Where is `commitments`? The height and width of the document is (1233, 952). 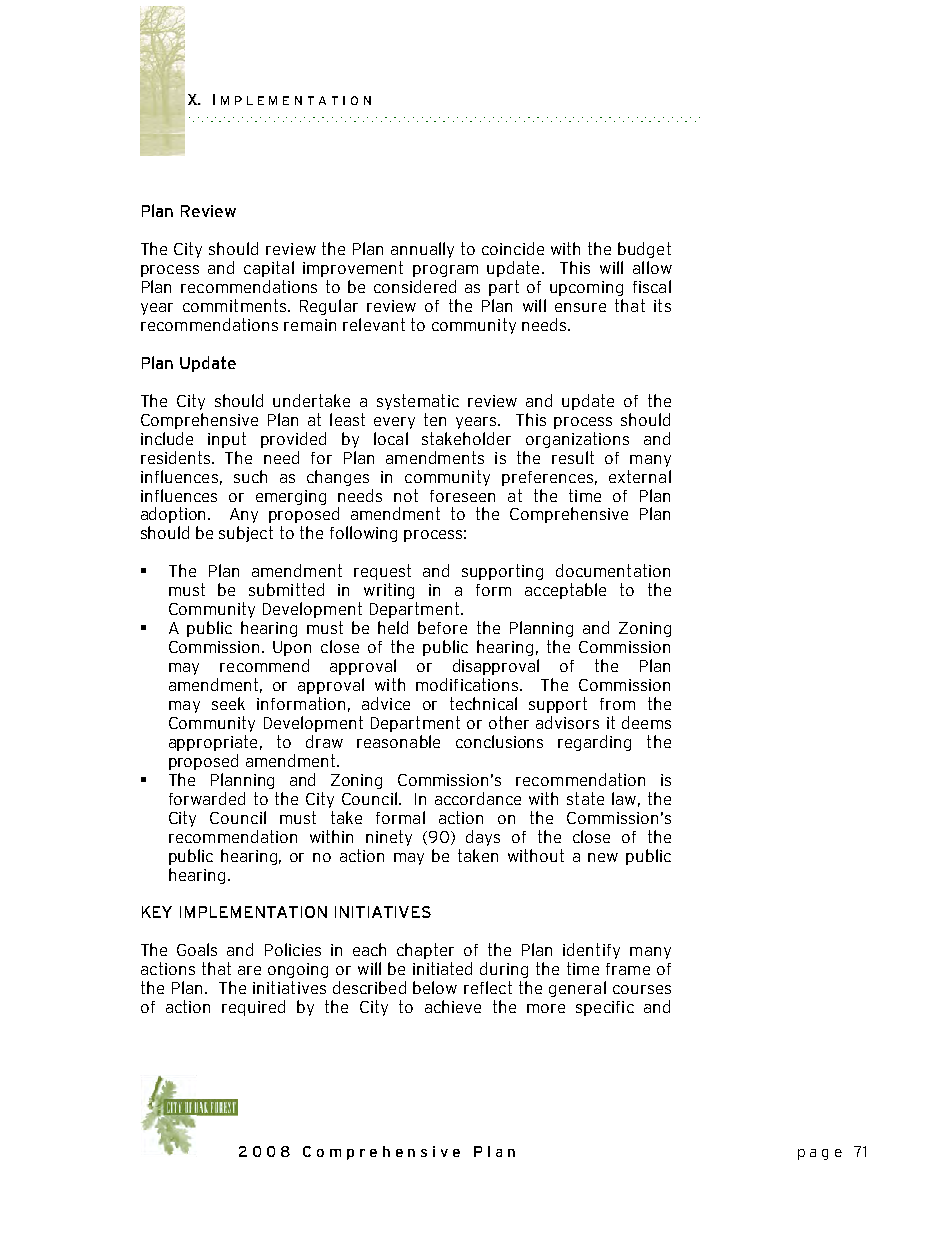
commitments is located at coordinates (236, 305).
